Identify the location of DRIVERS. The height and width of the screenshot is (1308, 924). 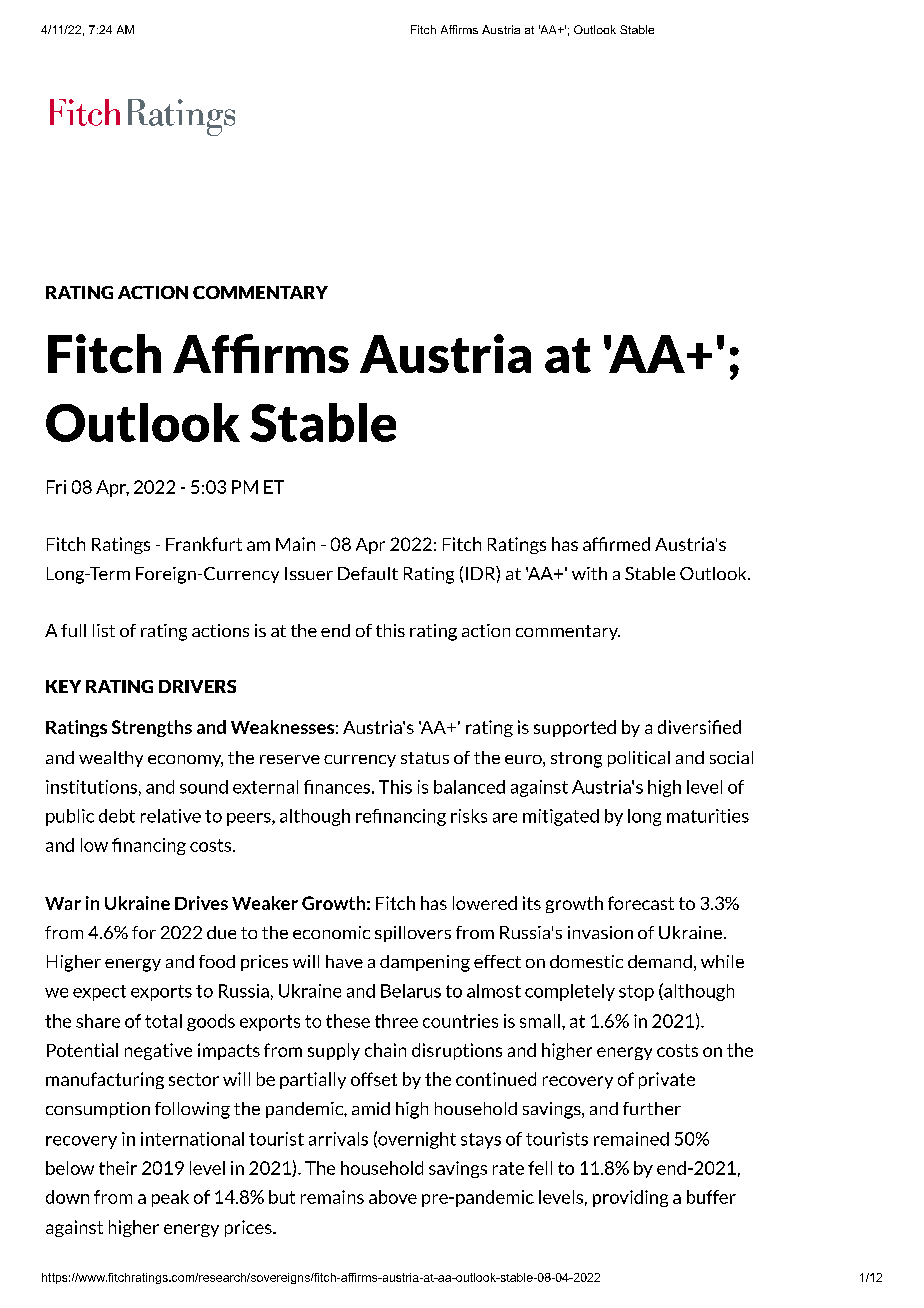
(197, 686).
